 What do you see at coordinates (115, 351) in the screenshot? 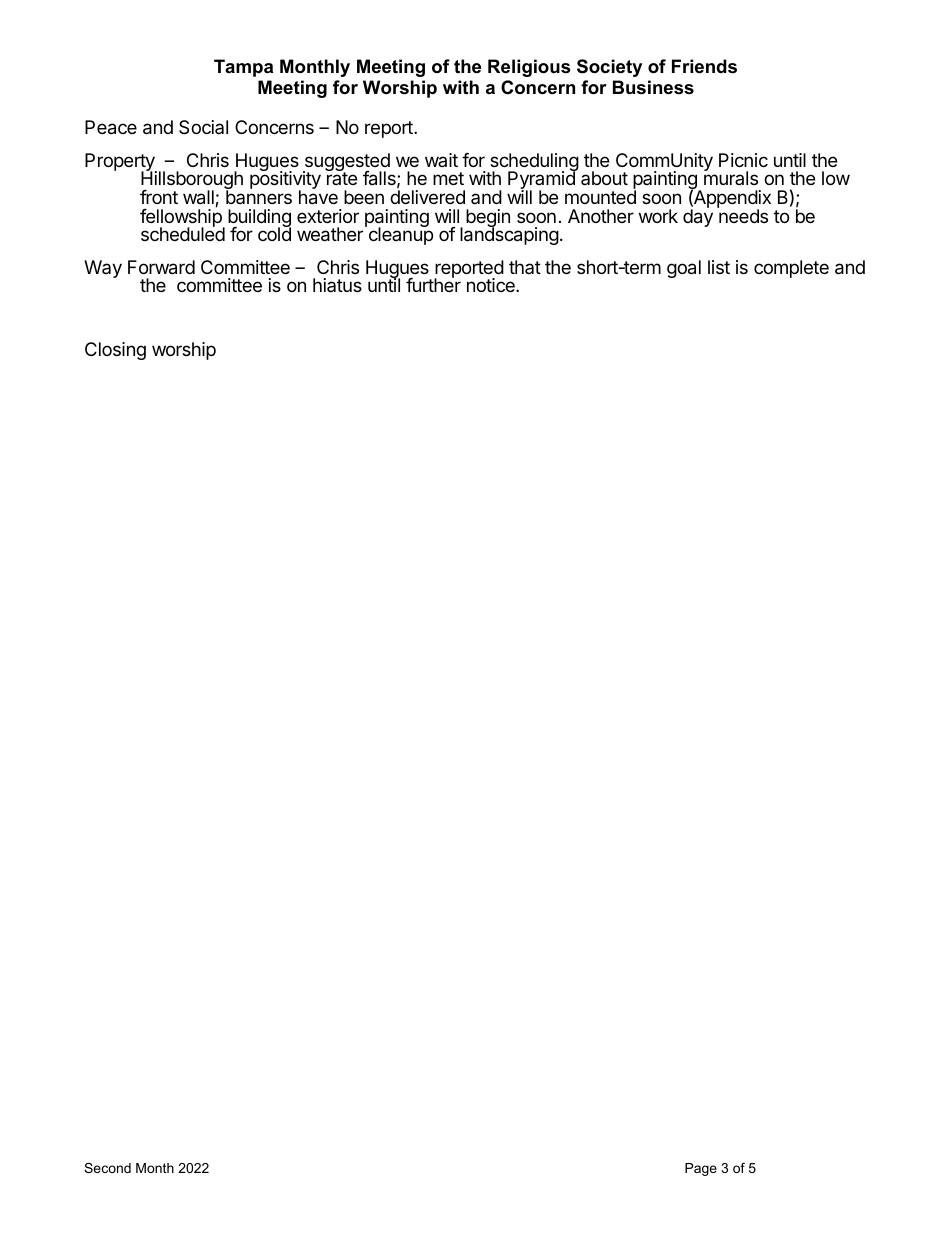
I see `Closing` at bounding box center [115, 351].
